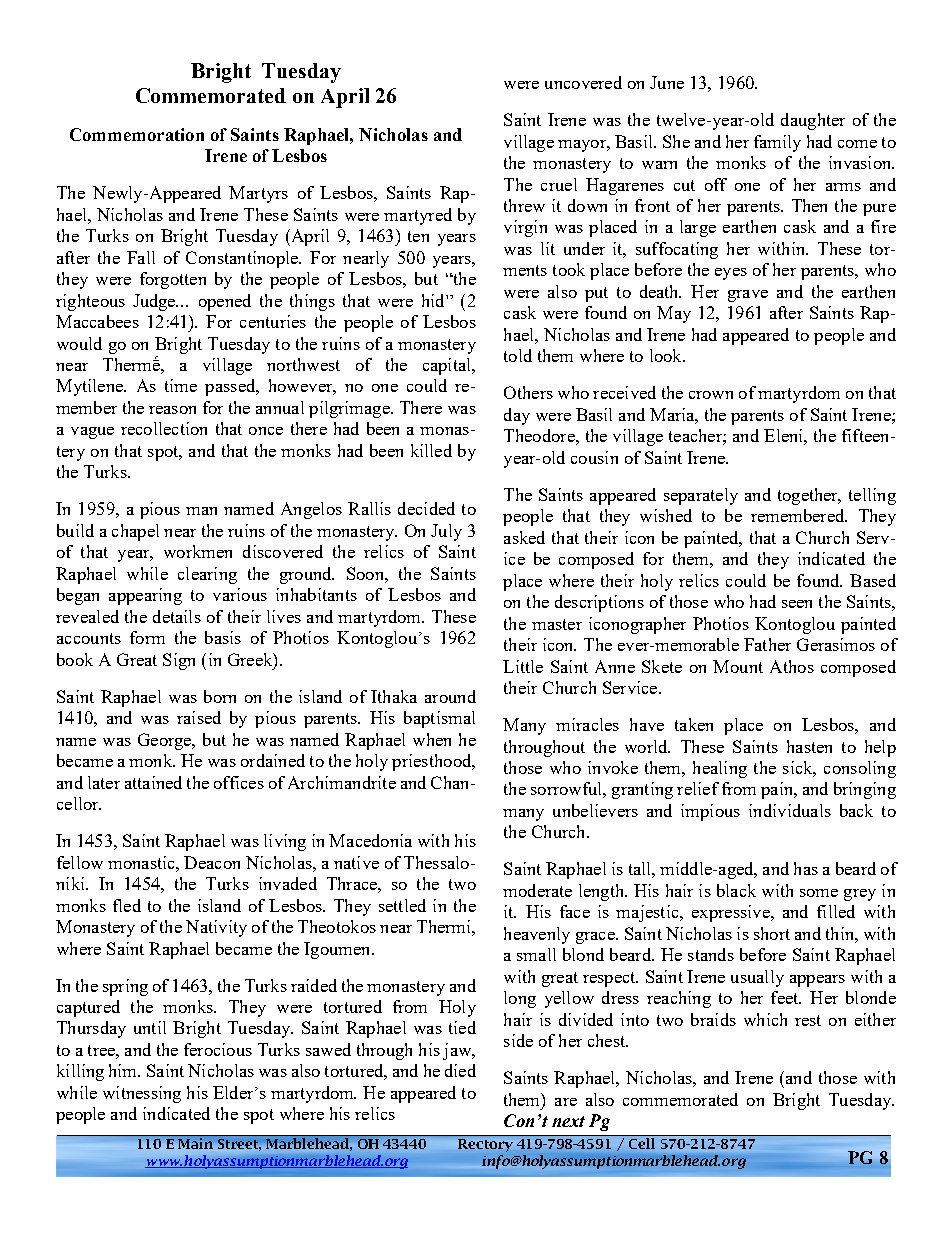 The height and width of the screenshot is (1233, 952). Describe the element at coordinates (583, 82) in the screenshot. I see `uncovered` at that location.
